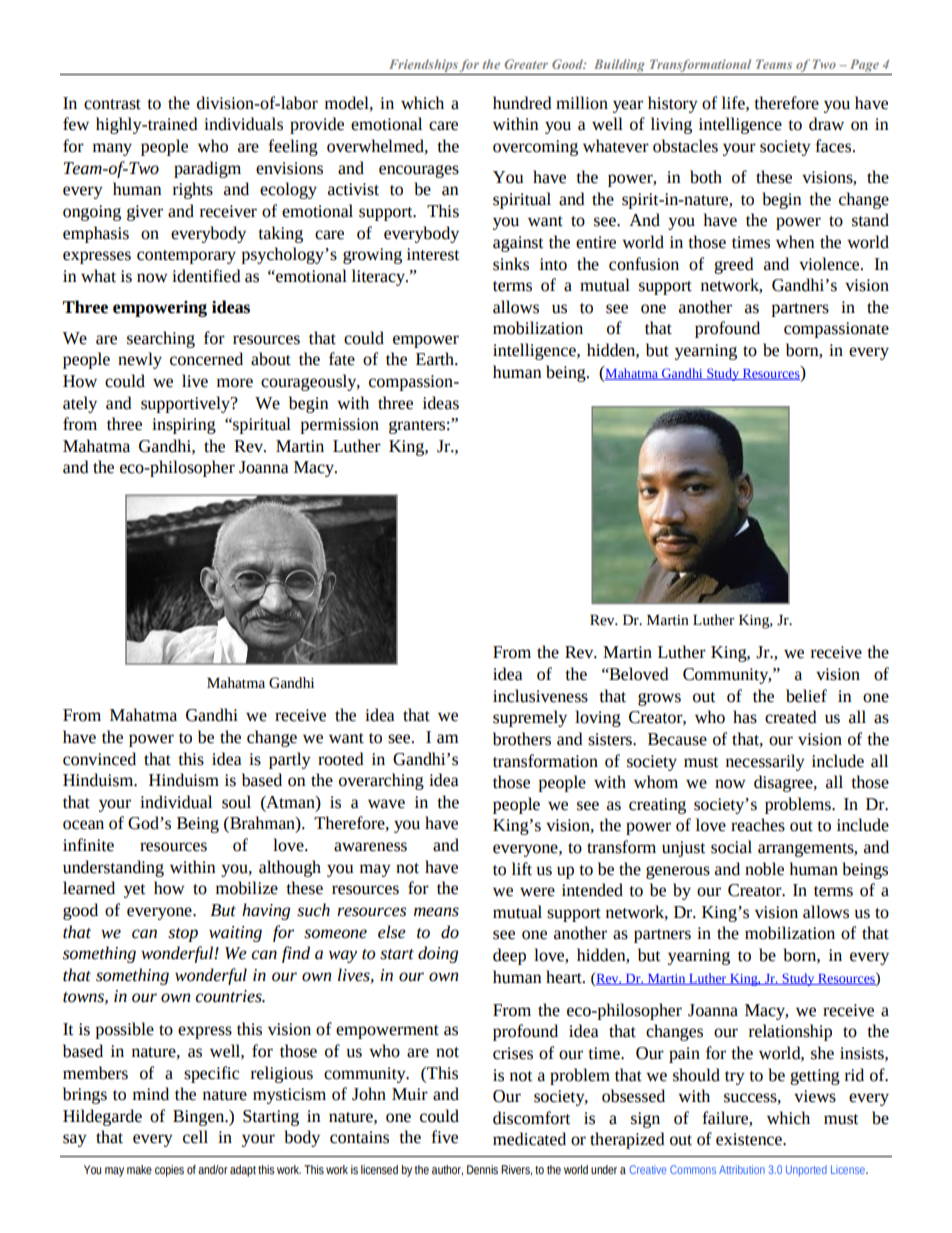 The height and width of the screenshot is (1233, 952). What do you see at coordinates (236, 802) in the screenshot?
I see `soul` at bounding box center [236, 802].
